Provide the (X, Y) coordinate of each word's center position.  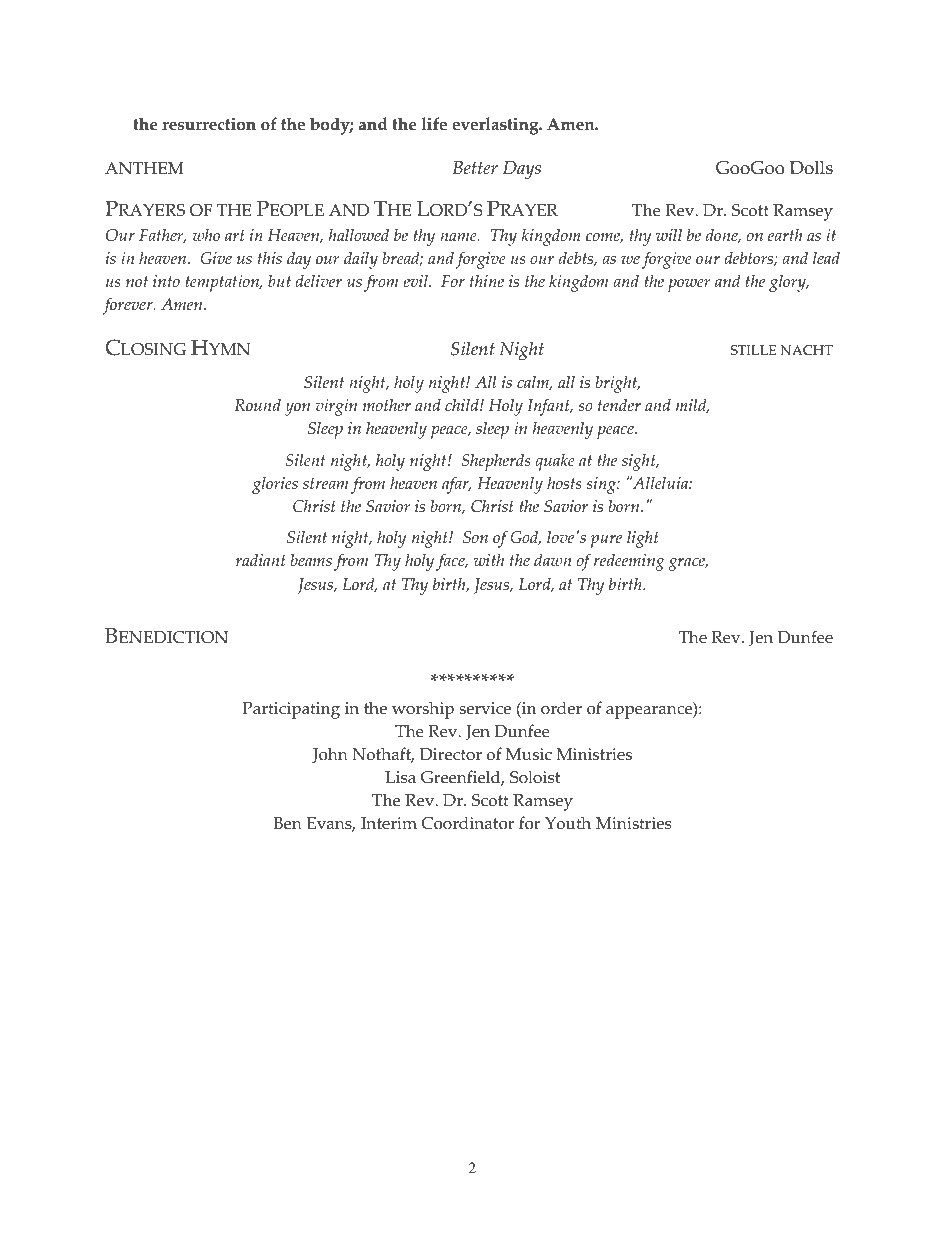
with (489, 560)
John (330, 755)
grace (688, 564)
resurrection (209, 124)
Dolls (811, 167)
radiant (261, 559)
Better (475, 168)
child (463, 405)
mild (692, 406)
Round (257, 405)
